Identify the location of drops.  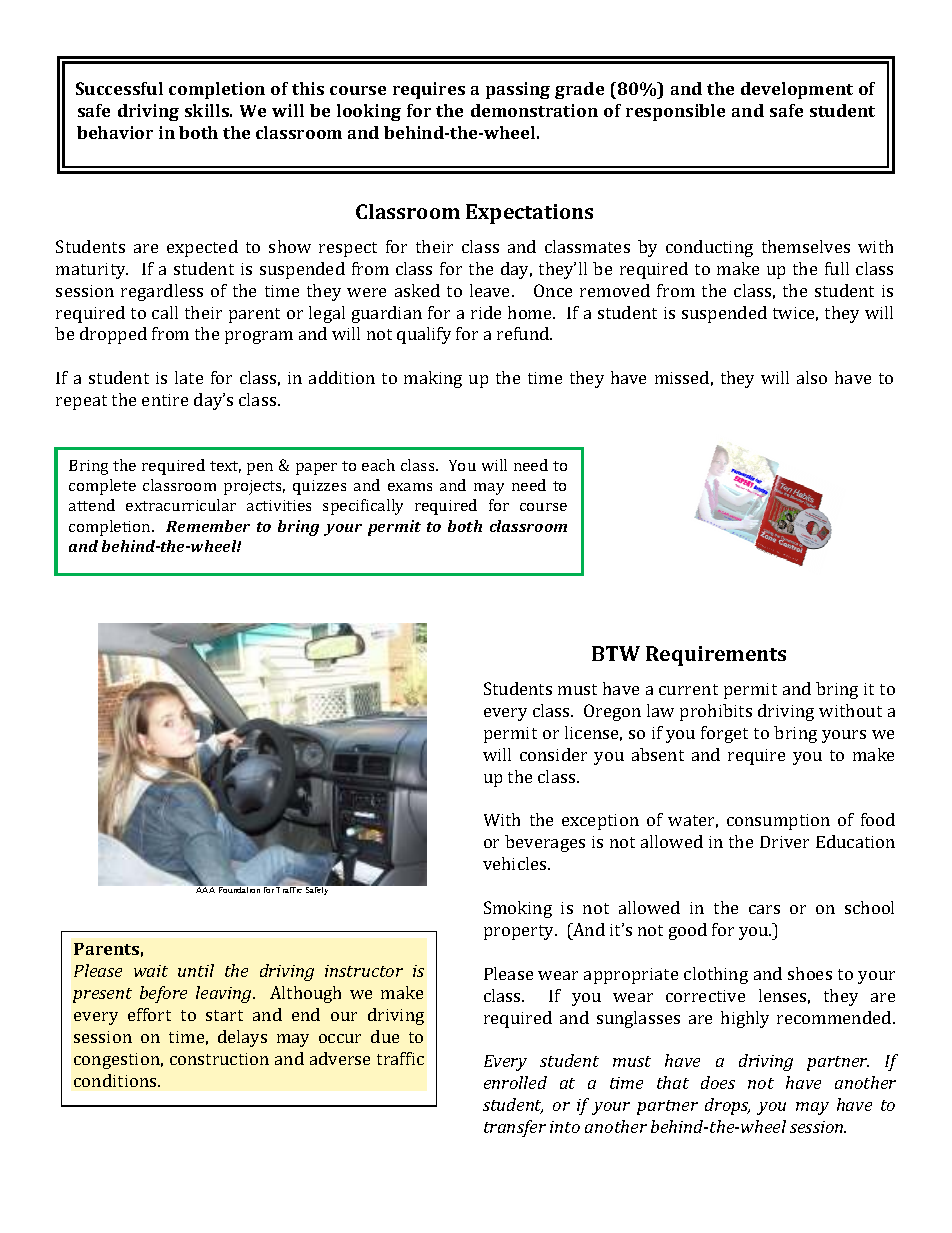
(727, 1106).
